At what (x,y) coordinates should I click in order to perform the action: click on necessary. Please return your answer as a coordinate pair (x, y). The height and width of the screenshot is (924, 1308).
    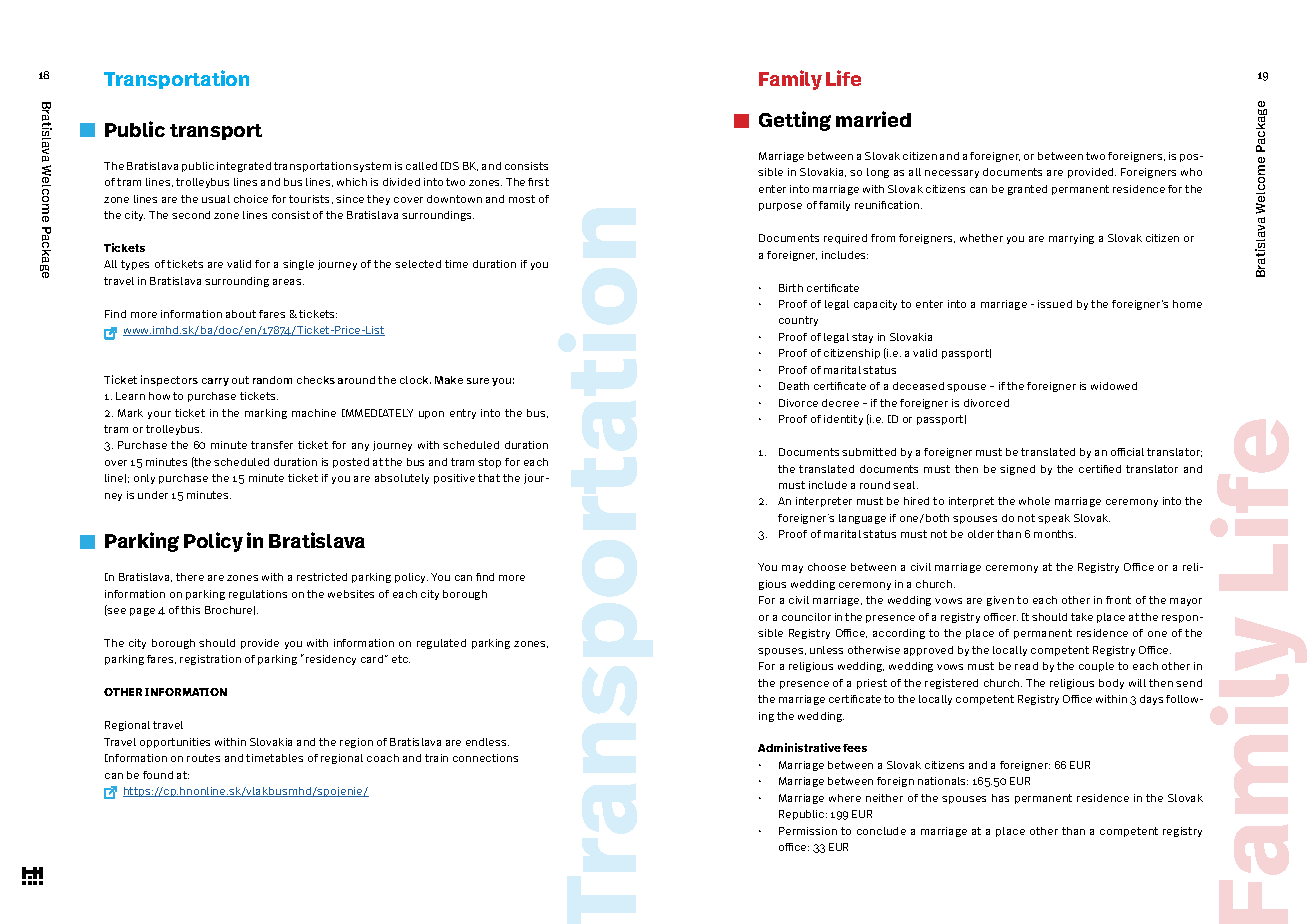
    Looking at the image, I should click on (952, 174).
